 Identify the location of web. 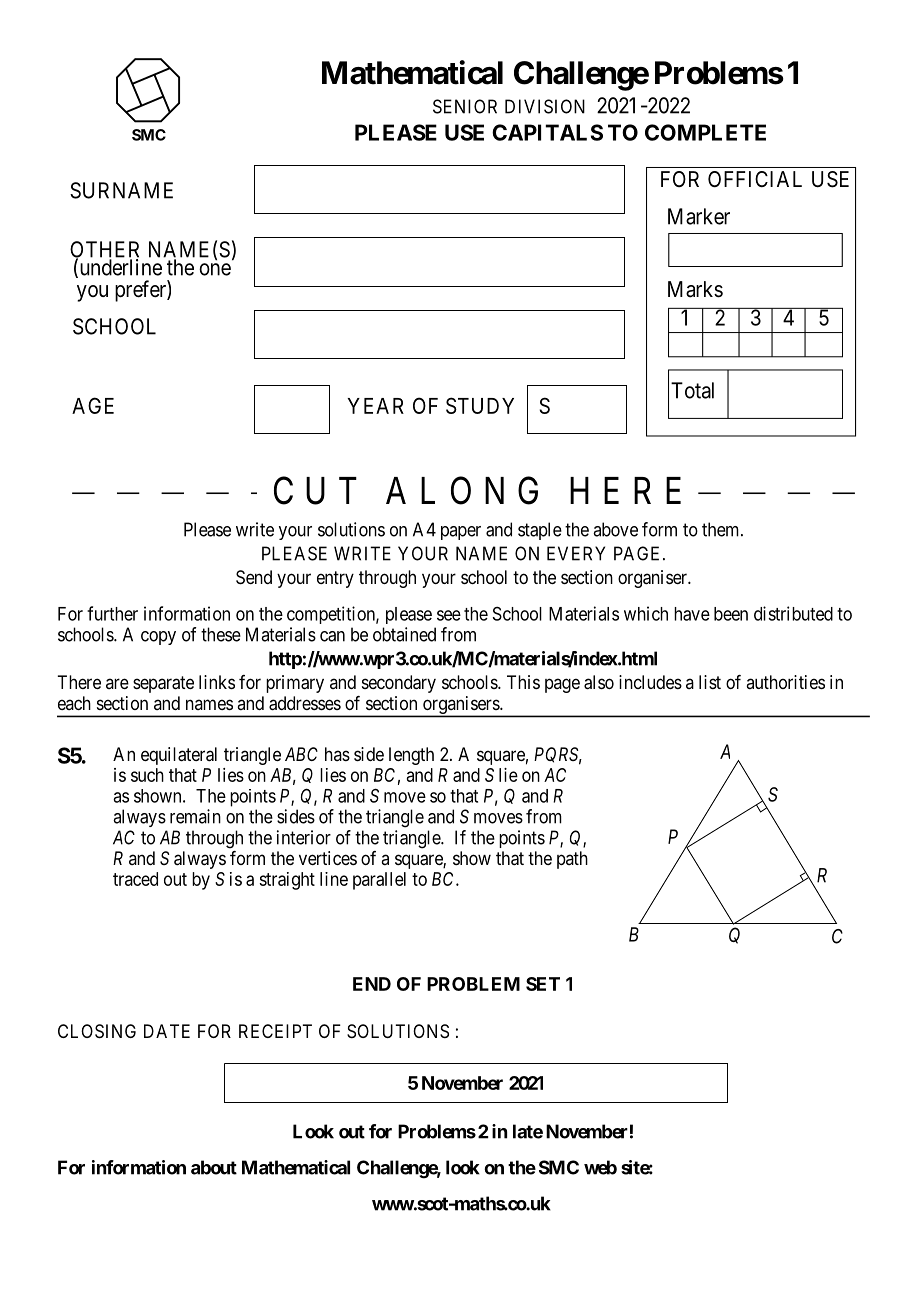
(600, 1167).
